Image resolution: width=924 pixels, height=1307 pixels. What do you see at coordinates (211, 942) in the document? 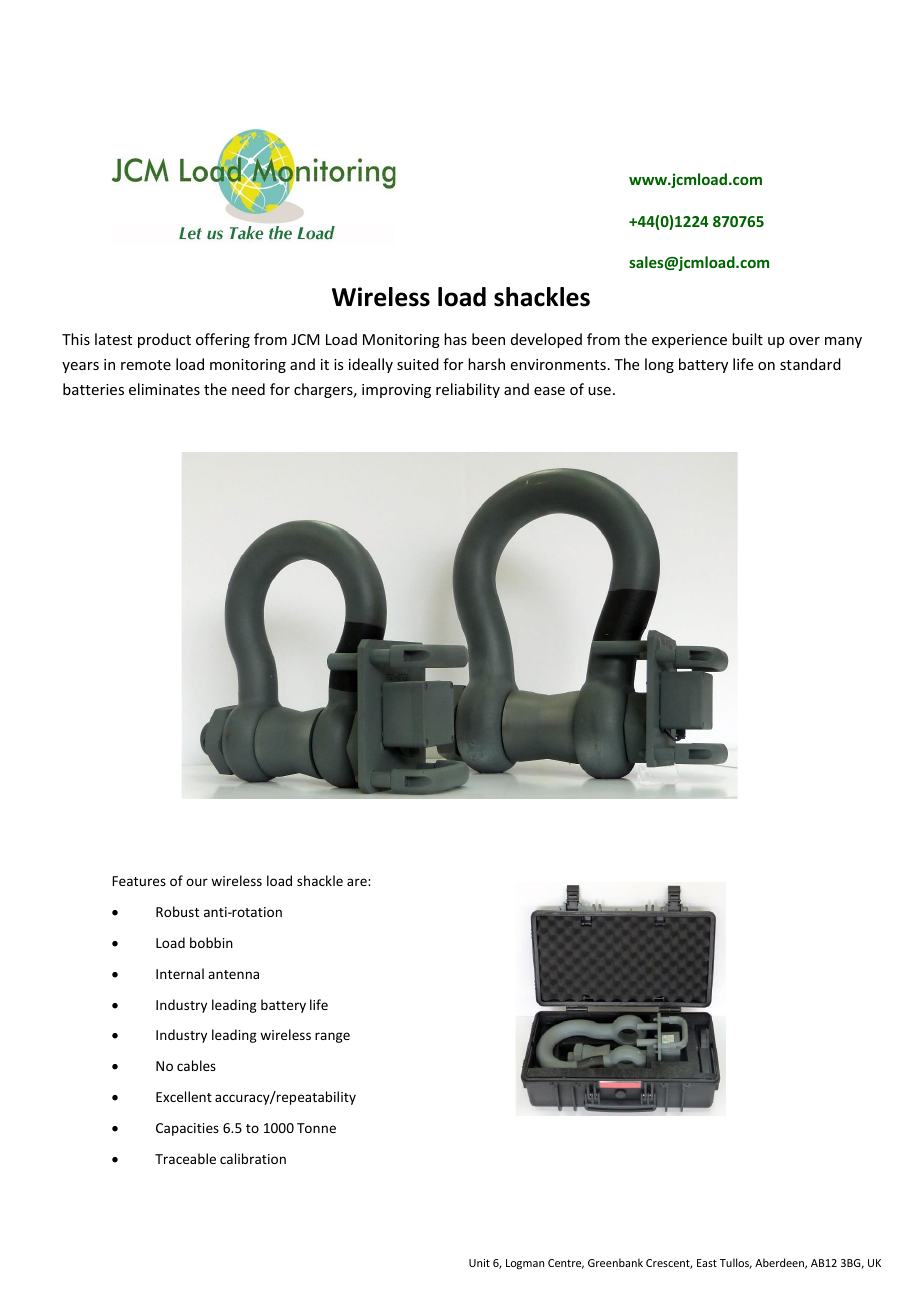
I see `bobbin` at bounding box center [211, 942].
